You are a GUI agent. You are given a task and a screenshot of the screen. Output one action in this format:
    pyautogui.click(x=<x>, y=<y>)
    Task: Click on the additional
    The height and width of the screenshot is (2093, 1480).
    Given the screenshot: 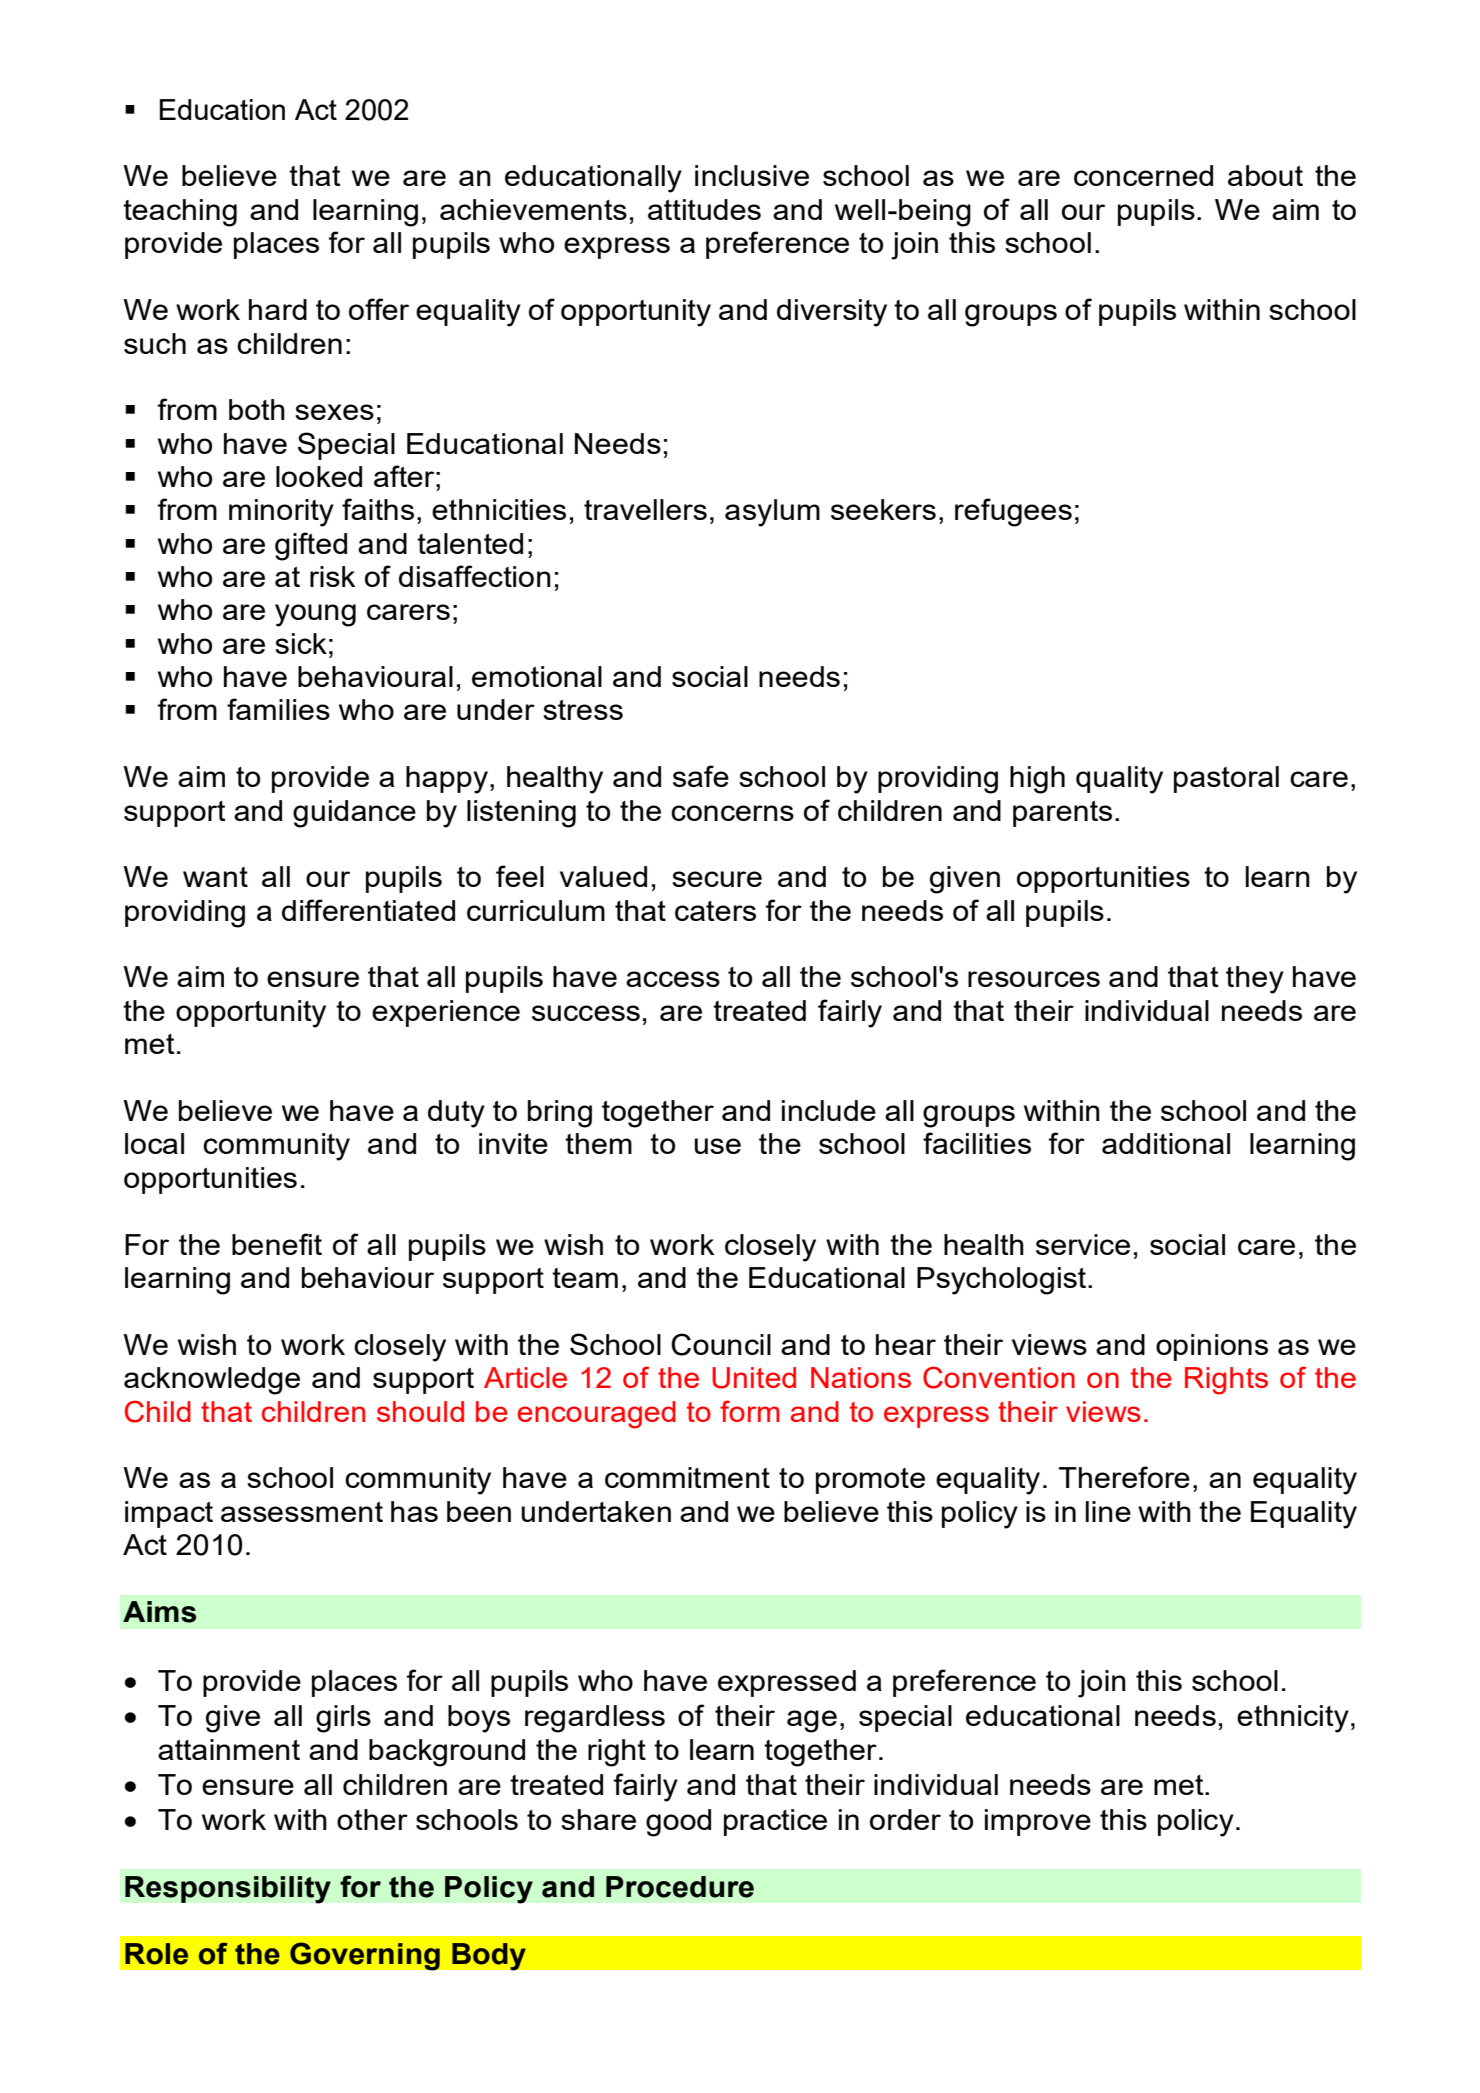 What is the action you would take?
    pyautogui.click(x=1166, y=1143)
